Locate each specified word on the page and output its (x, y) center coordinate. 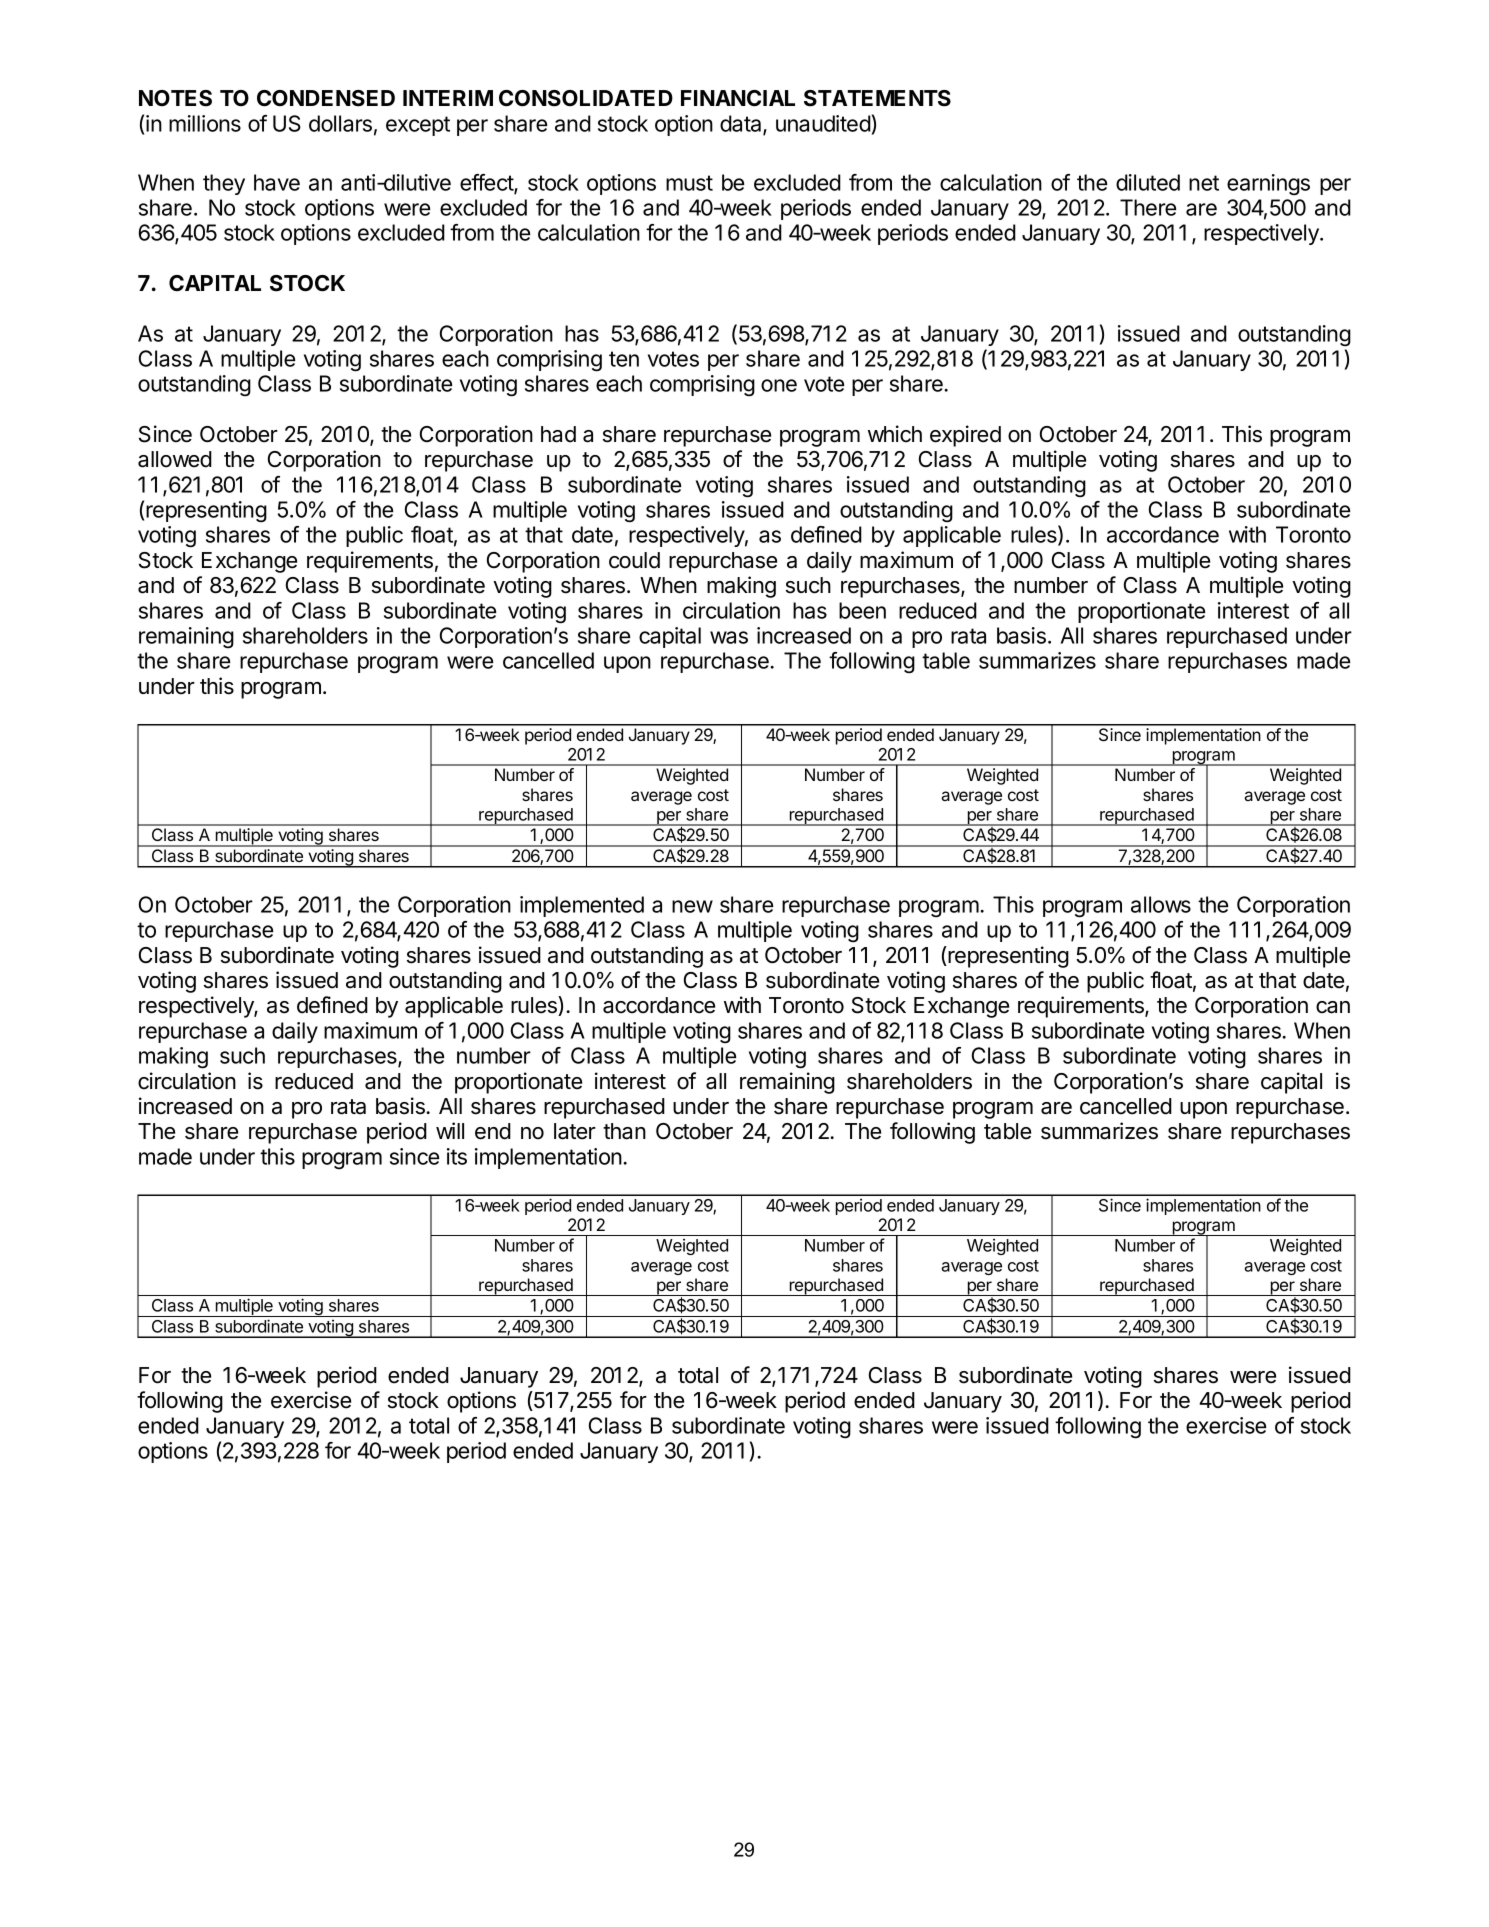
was (729, 637)
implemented (582, 906)
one (779, 385)
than (624, 1131)
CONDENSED (326, 98)
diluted (1148, 182)
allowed (175, 459)
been (862, 610)
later (575, 1131)
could (634, 560)
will (450, 1130)
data (742, 124)
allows (1161, 904)
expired (965, 436)
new (692, 906)
